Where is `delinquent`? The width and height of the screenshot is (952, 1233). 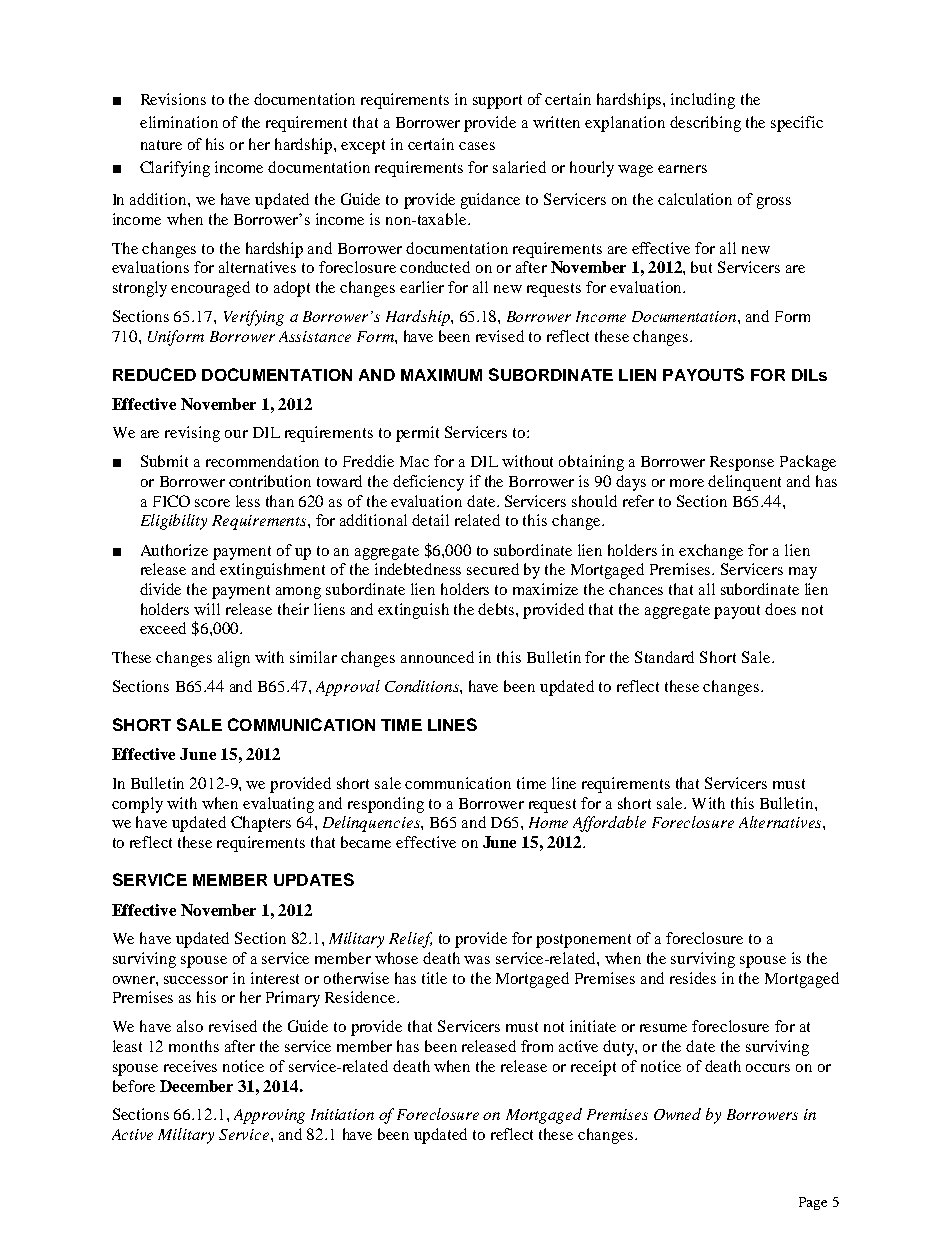 delinquent is located at coordinates (744, 483).
